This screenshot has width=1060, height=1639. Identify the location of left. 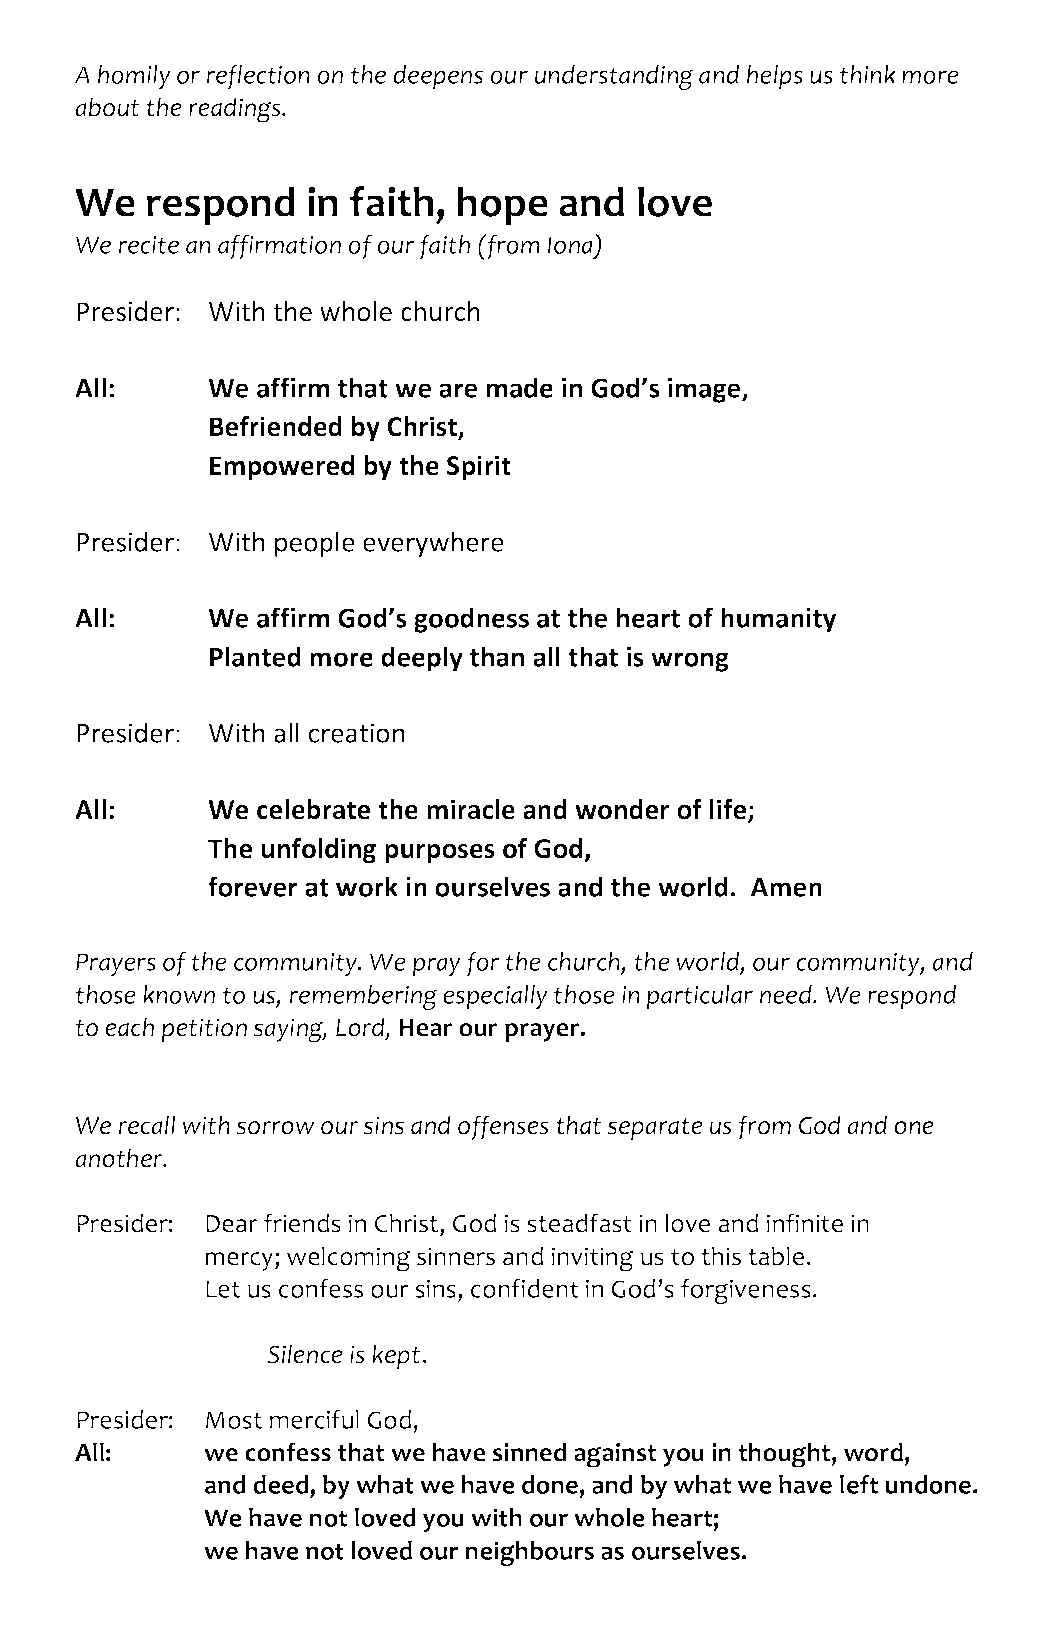
(859, 1484).
